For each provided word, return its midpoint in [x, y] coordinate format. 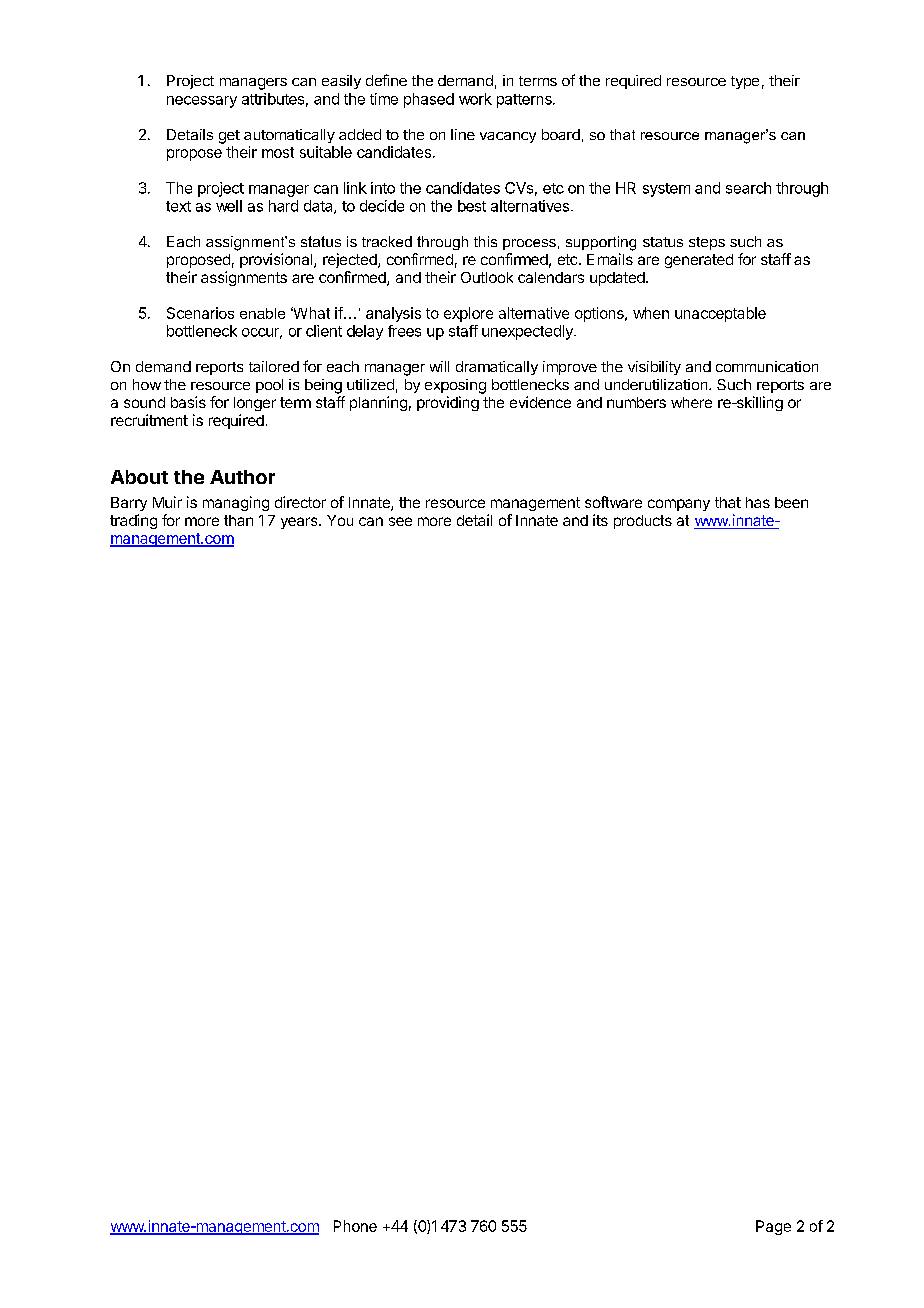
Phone [355, 1226]
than [238, 520]
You [340, 520]
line [463, 134]
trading [133, 521]
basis [188, 402]
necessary [202, 102]
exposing [455, 386]
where [691, 402]
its [600, 520]
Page [773, 1227]
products [643, 522]
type [745, 82]
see [400, 521]
